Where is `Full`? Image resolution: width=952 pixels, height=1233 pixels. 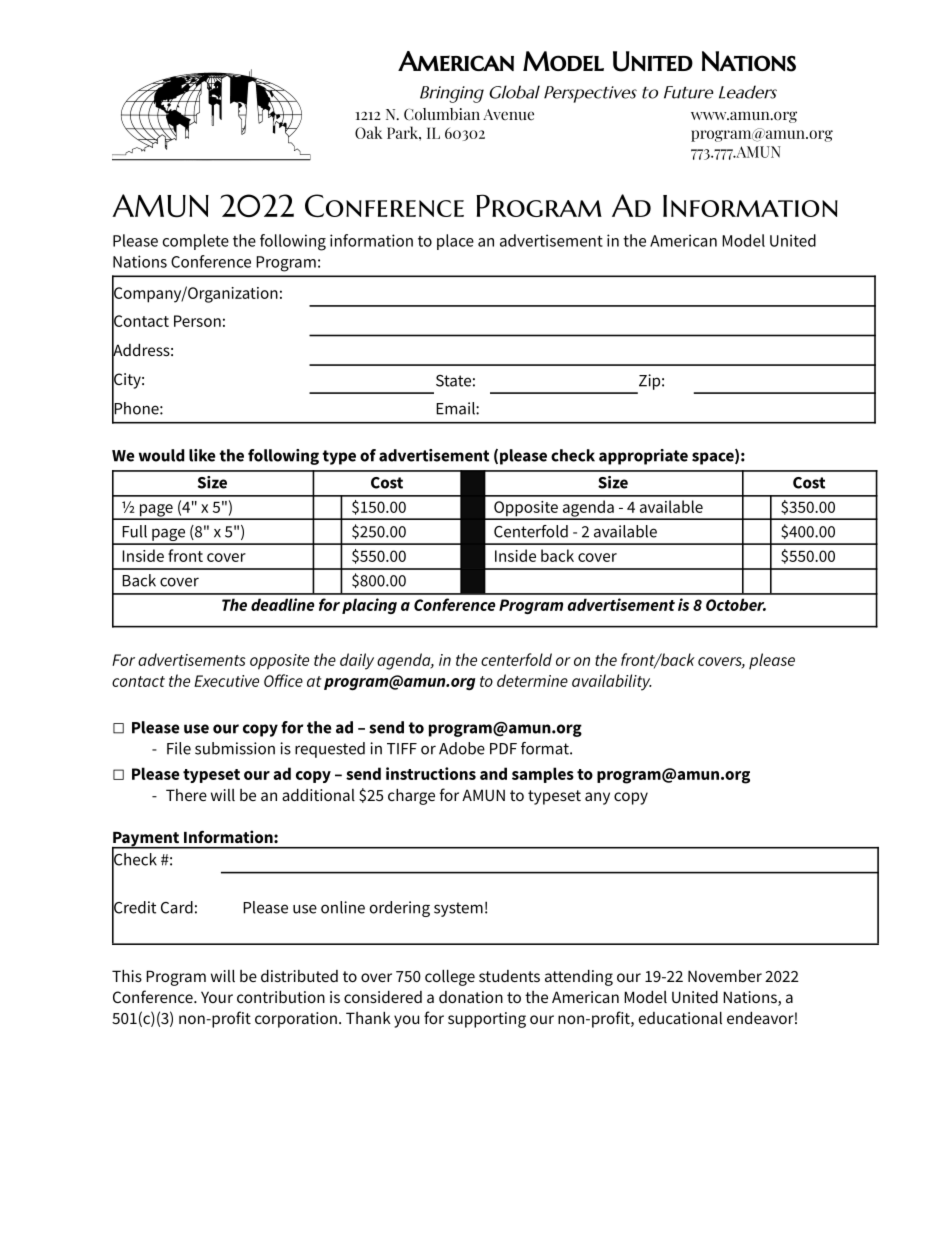
Full is located at coordinates (134, 531).
